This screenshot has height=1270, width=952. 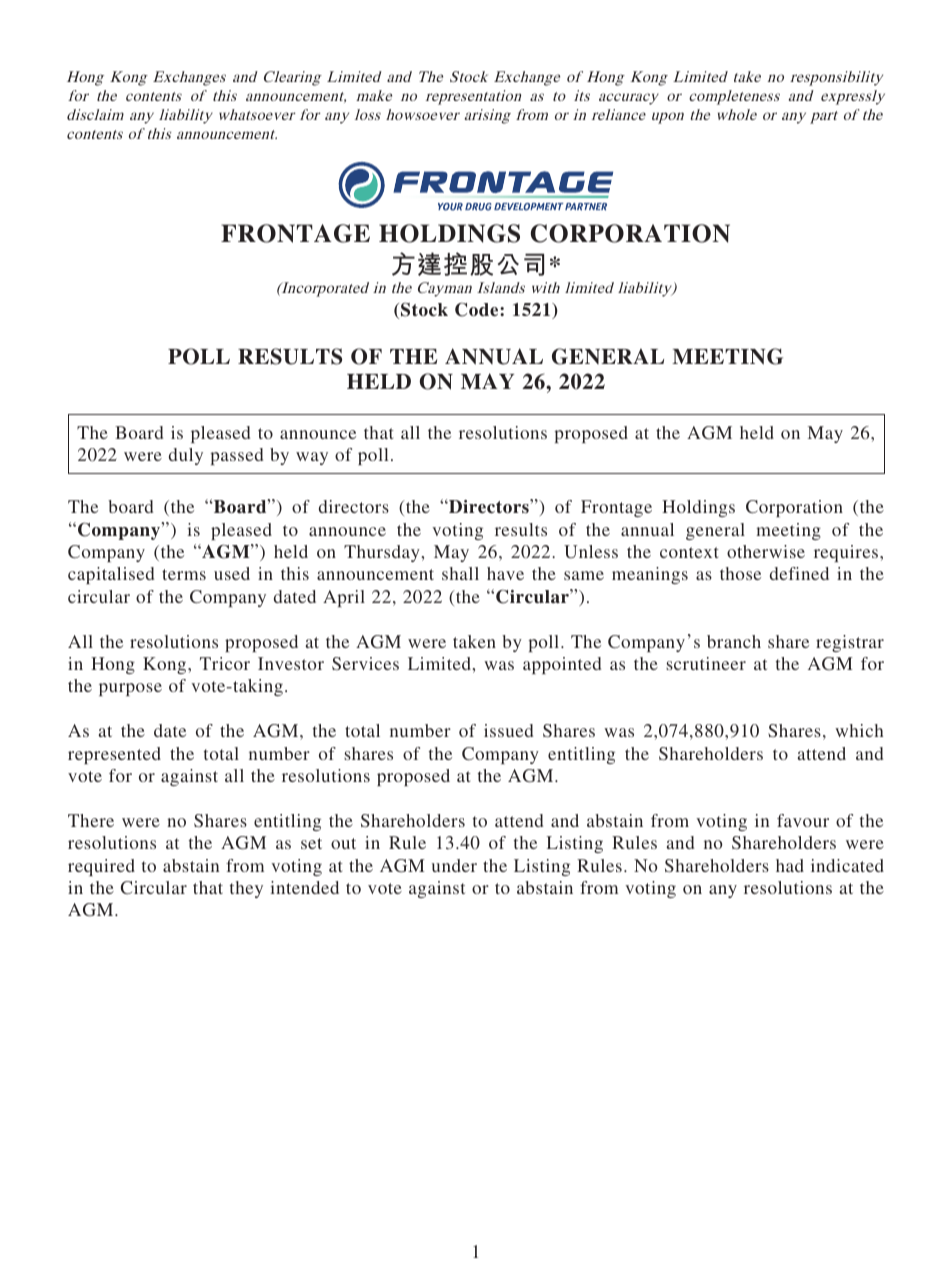 I want to click on those, so click(x=740, y=573).
